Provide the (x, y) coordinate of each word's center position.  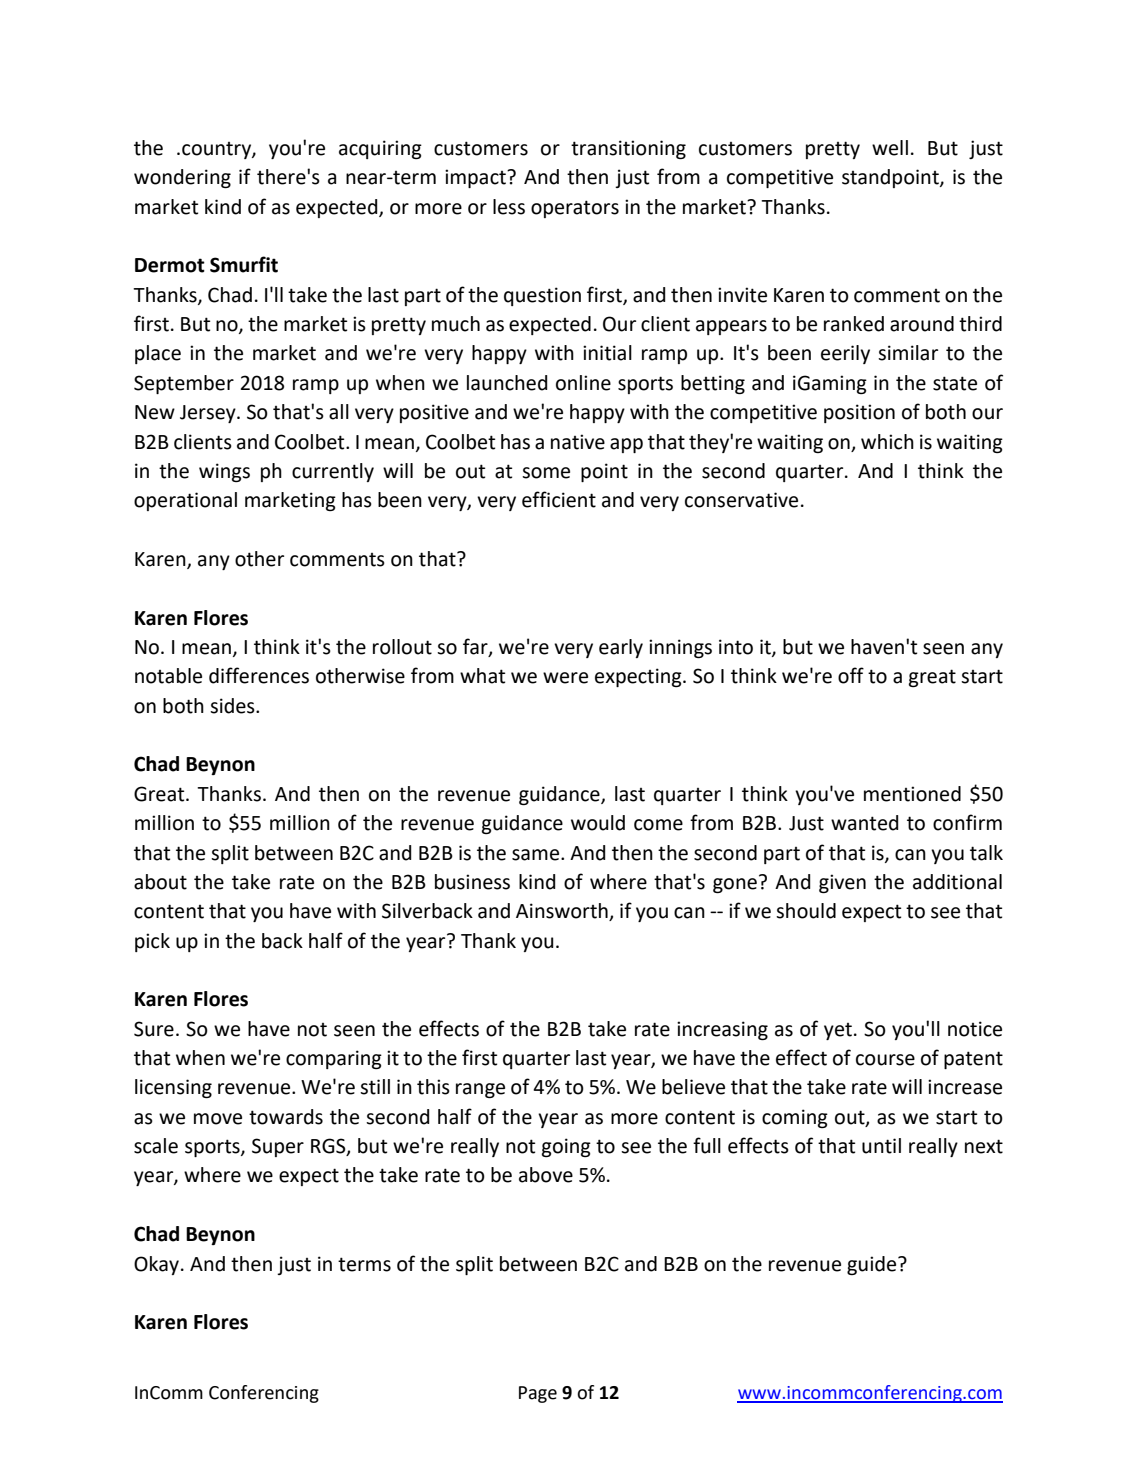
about (160, 882)
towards (286, 1117)
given (842, 883)
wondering (182, 178)
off (851, 675)
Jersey (209, 414)
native (578, 442)
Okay (158, 1265)
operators (575, 209)
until (881, 1146)
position (859, 413)
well (890, 148)
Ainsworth (563, 912)
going (566, 1147)
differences (259, 675)
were (565, 678)
